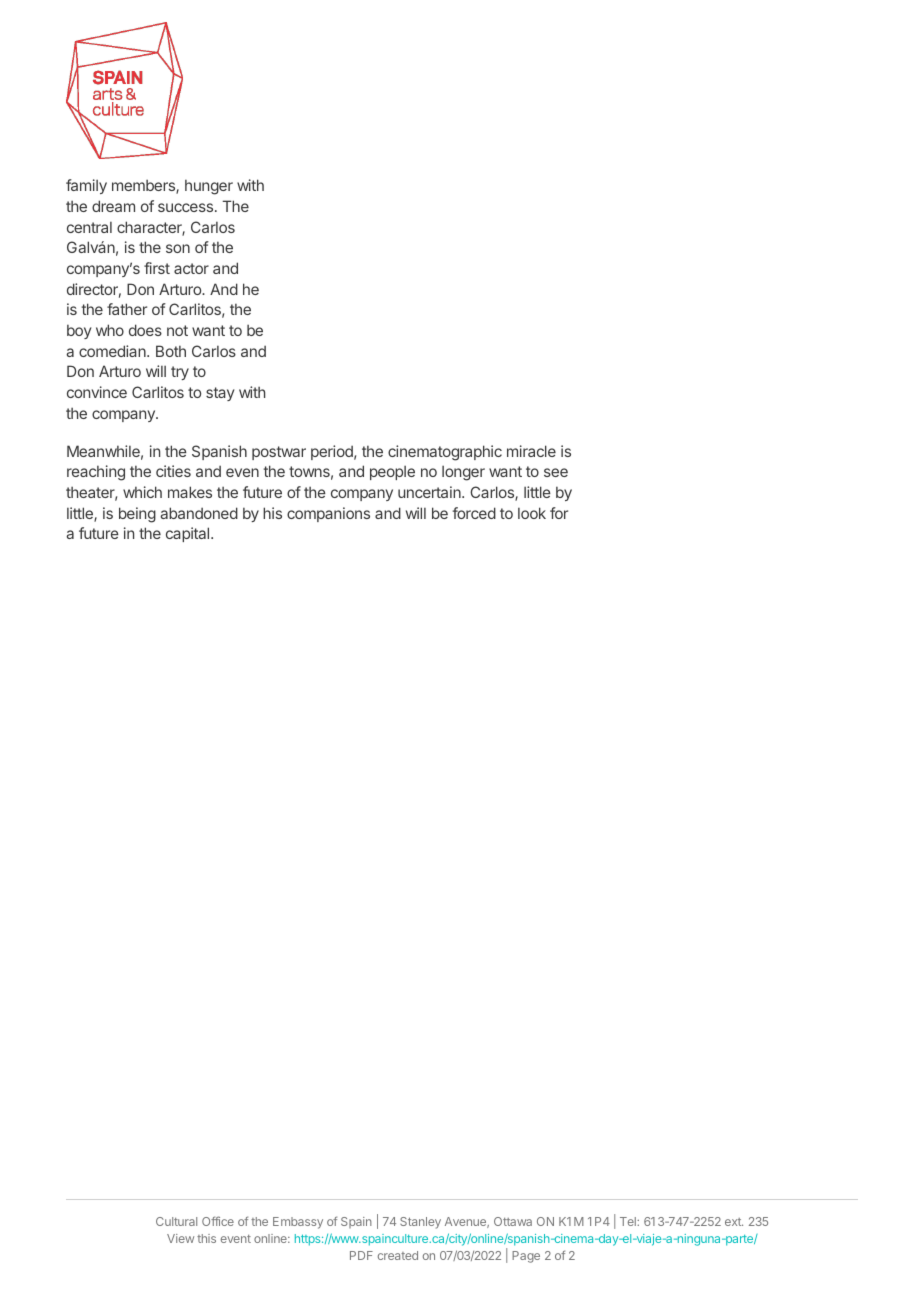  What do you see at coordinates (629, 1221) in the page?
I see `Tel` at bounding box center [629, 1221].
